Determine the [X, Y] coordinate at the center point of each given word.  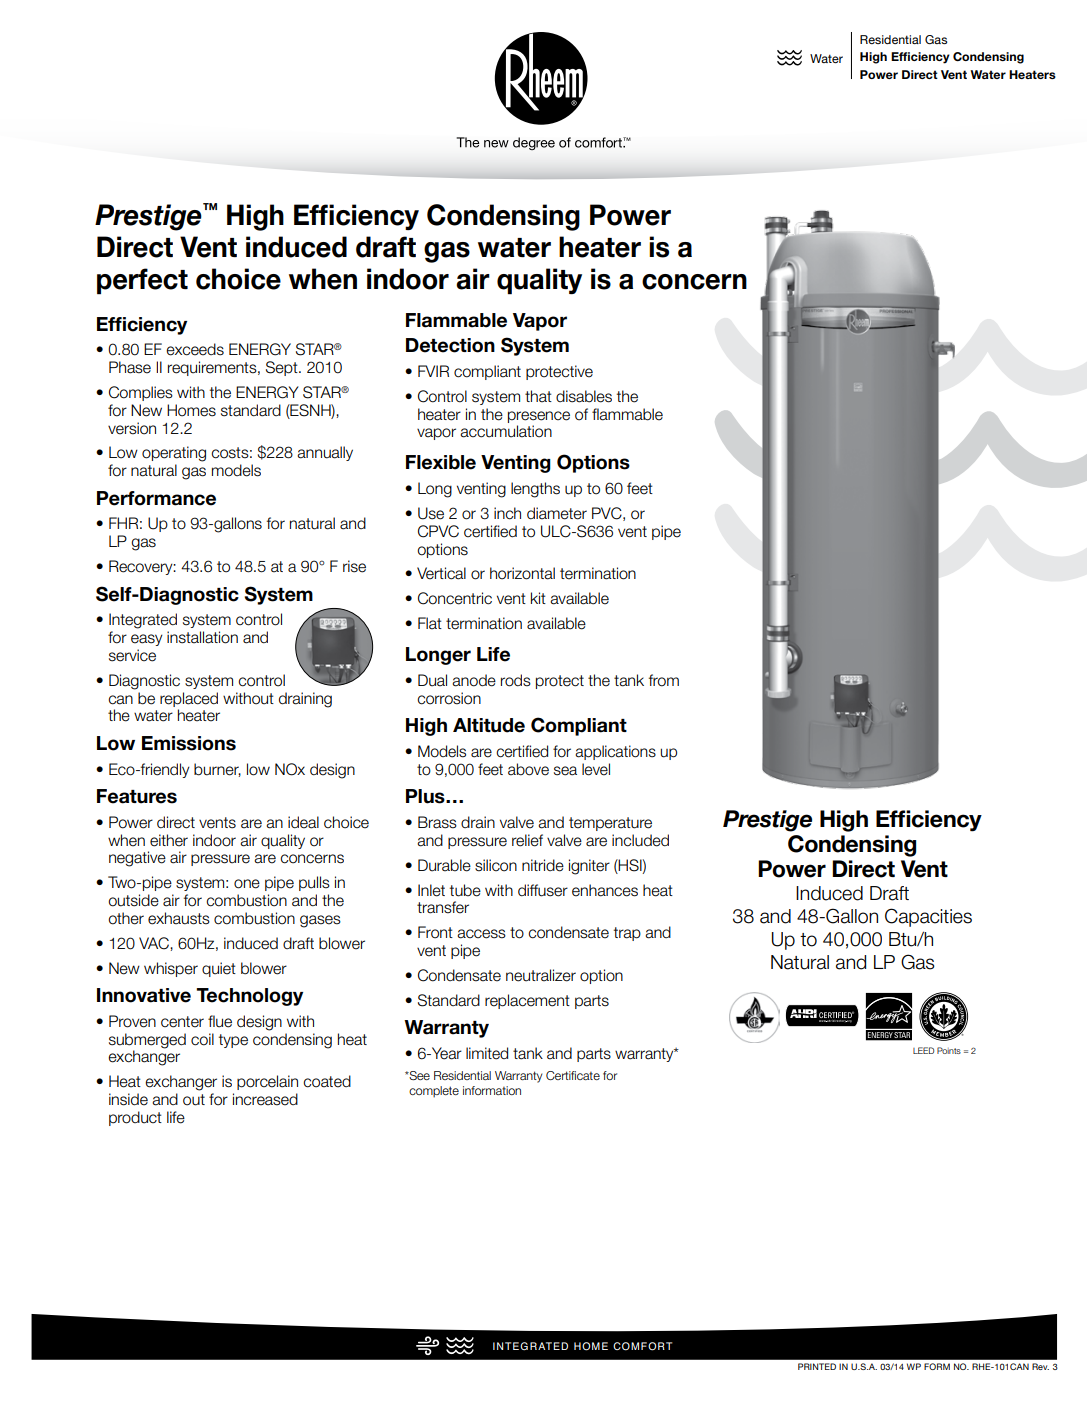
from [664, 680]
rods [516, 680]
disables [584, 396]
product [135, 1118]
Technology [249, 997]
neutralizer [541, 975]
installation [202, 637]
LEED [923, 1050]
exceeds [195, 349]
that [538, 396]
